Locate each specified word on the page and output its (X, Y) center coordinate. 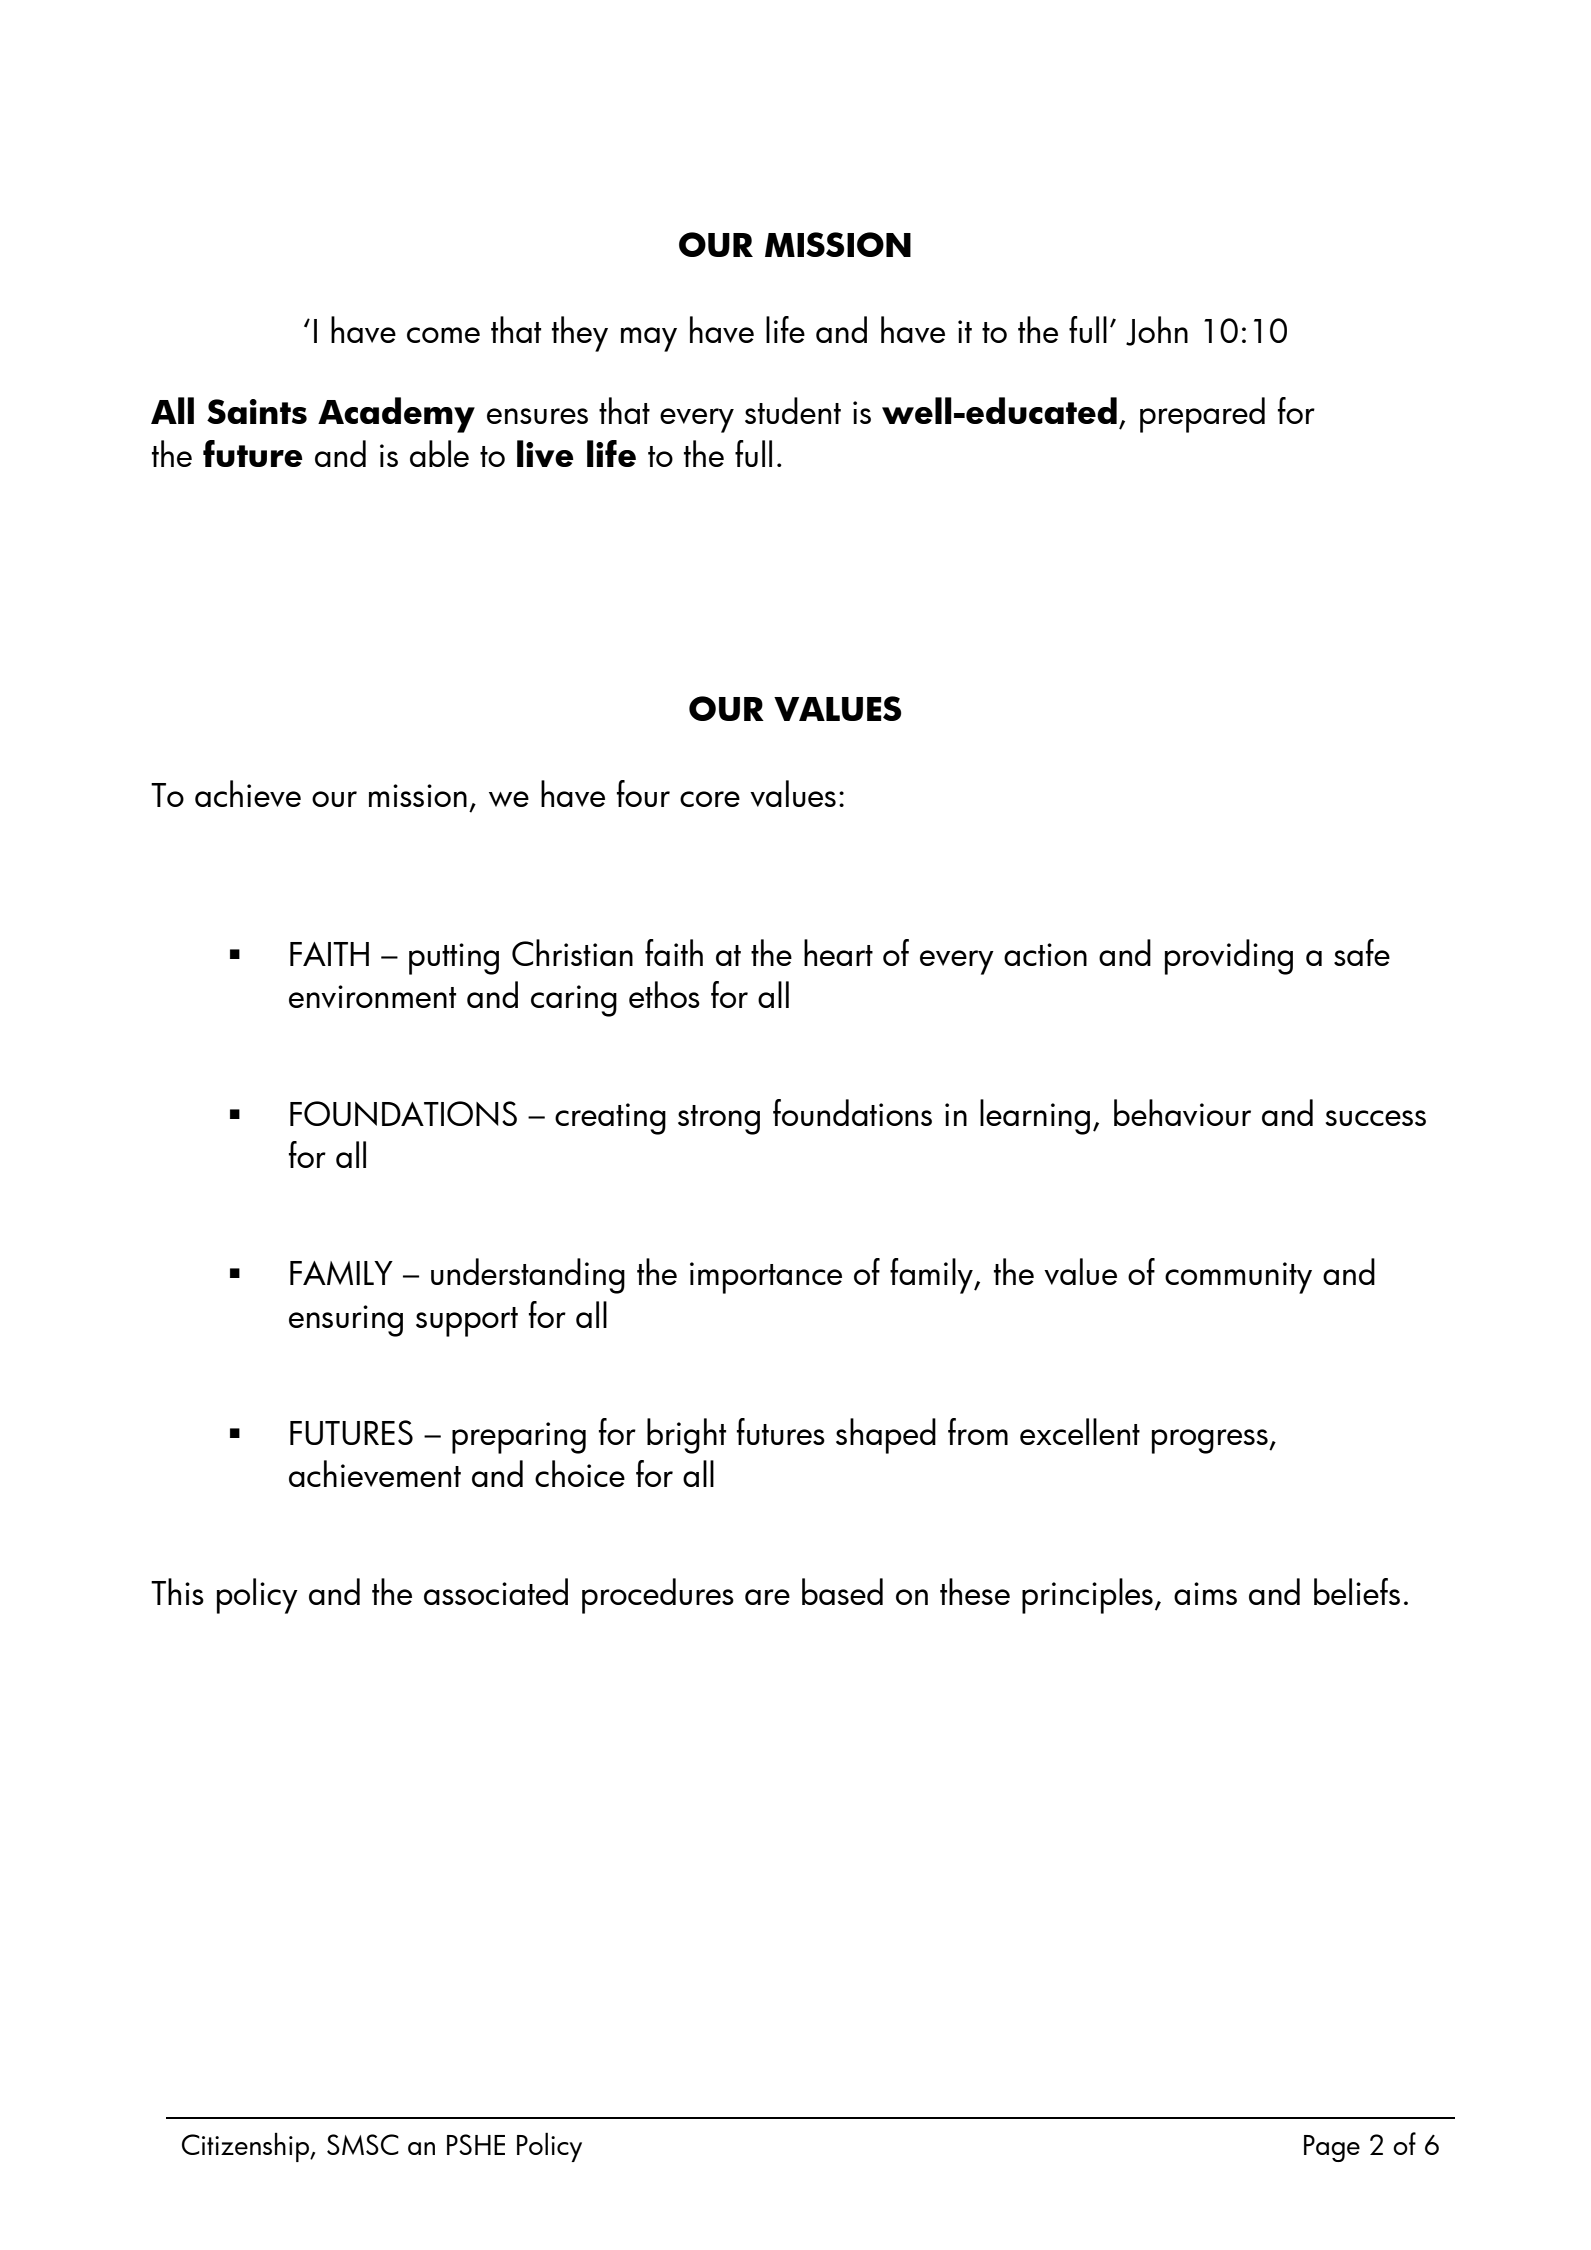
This (177, 1591)
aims (1205, 1593)
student (793, 410)
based (842, 1591)
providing (1229, 957)
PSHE (476, 2144)
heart (838, 952)
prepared (1202, 415)
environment (372, 996)
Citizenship (246, 2147)
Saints (257, 411)
